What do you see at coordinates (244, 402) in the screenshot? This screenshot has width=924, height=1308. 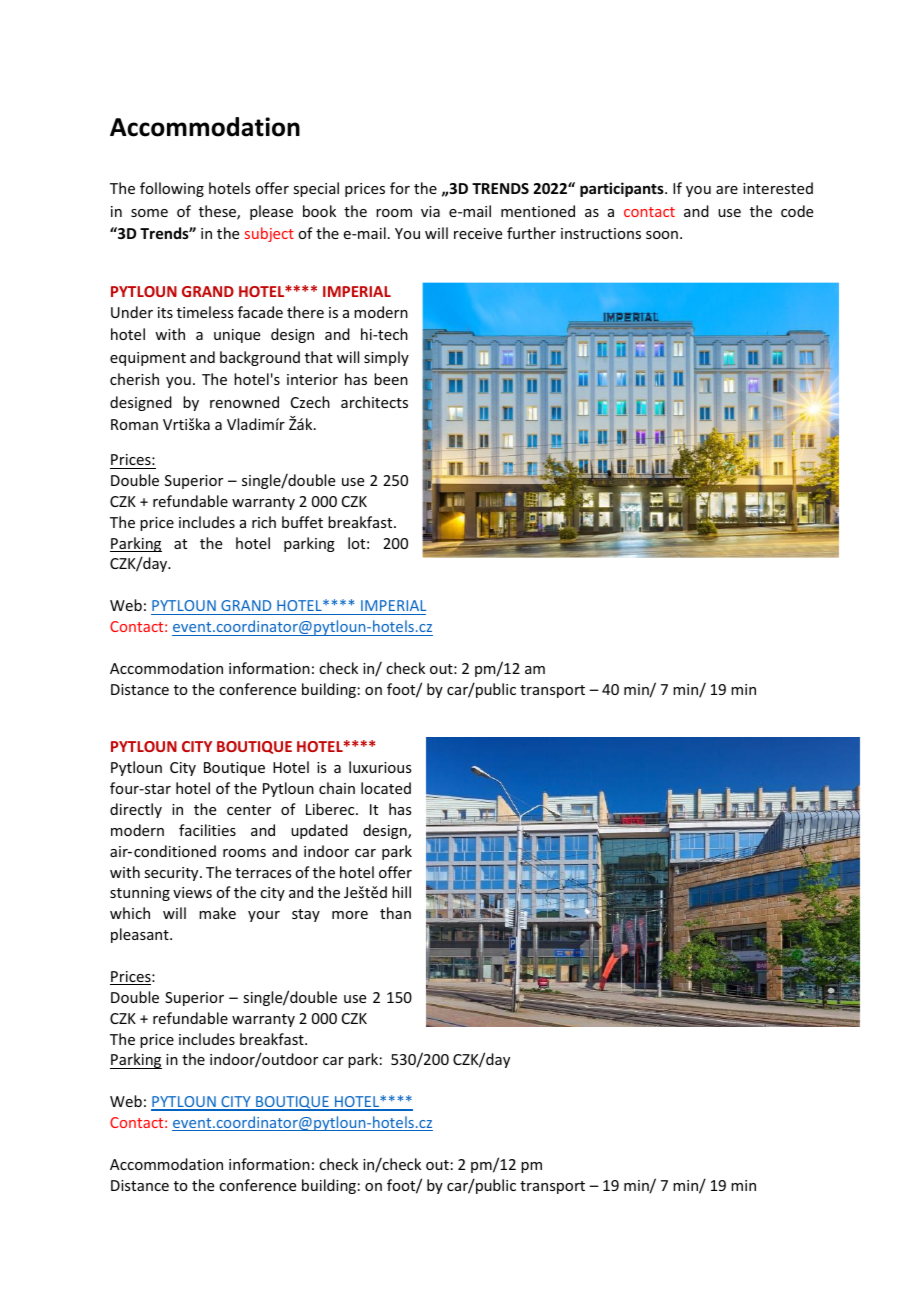 I see `renowned` at bounding box center [244, 402].
